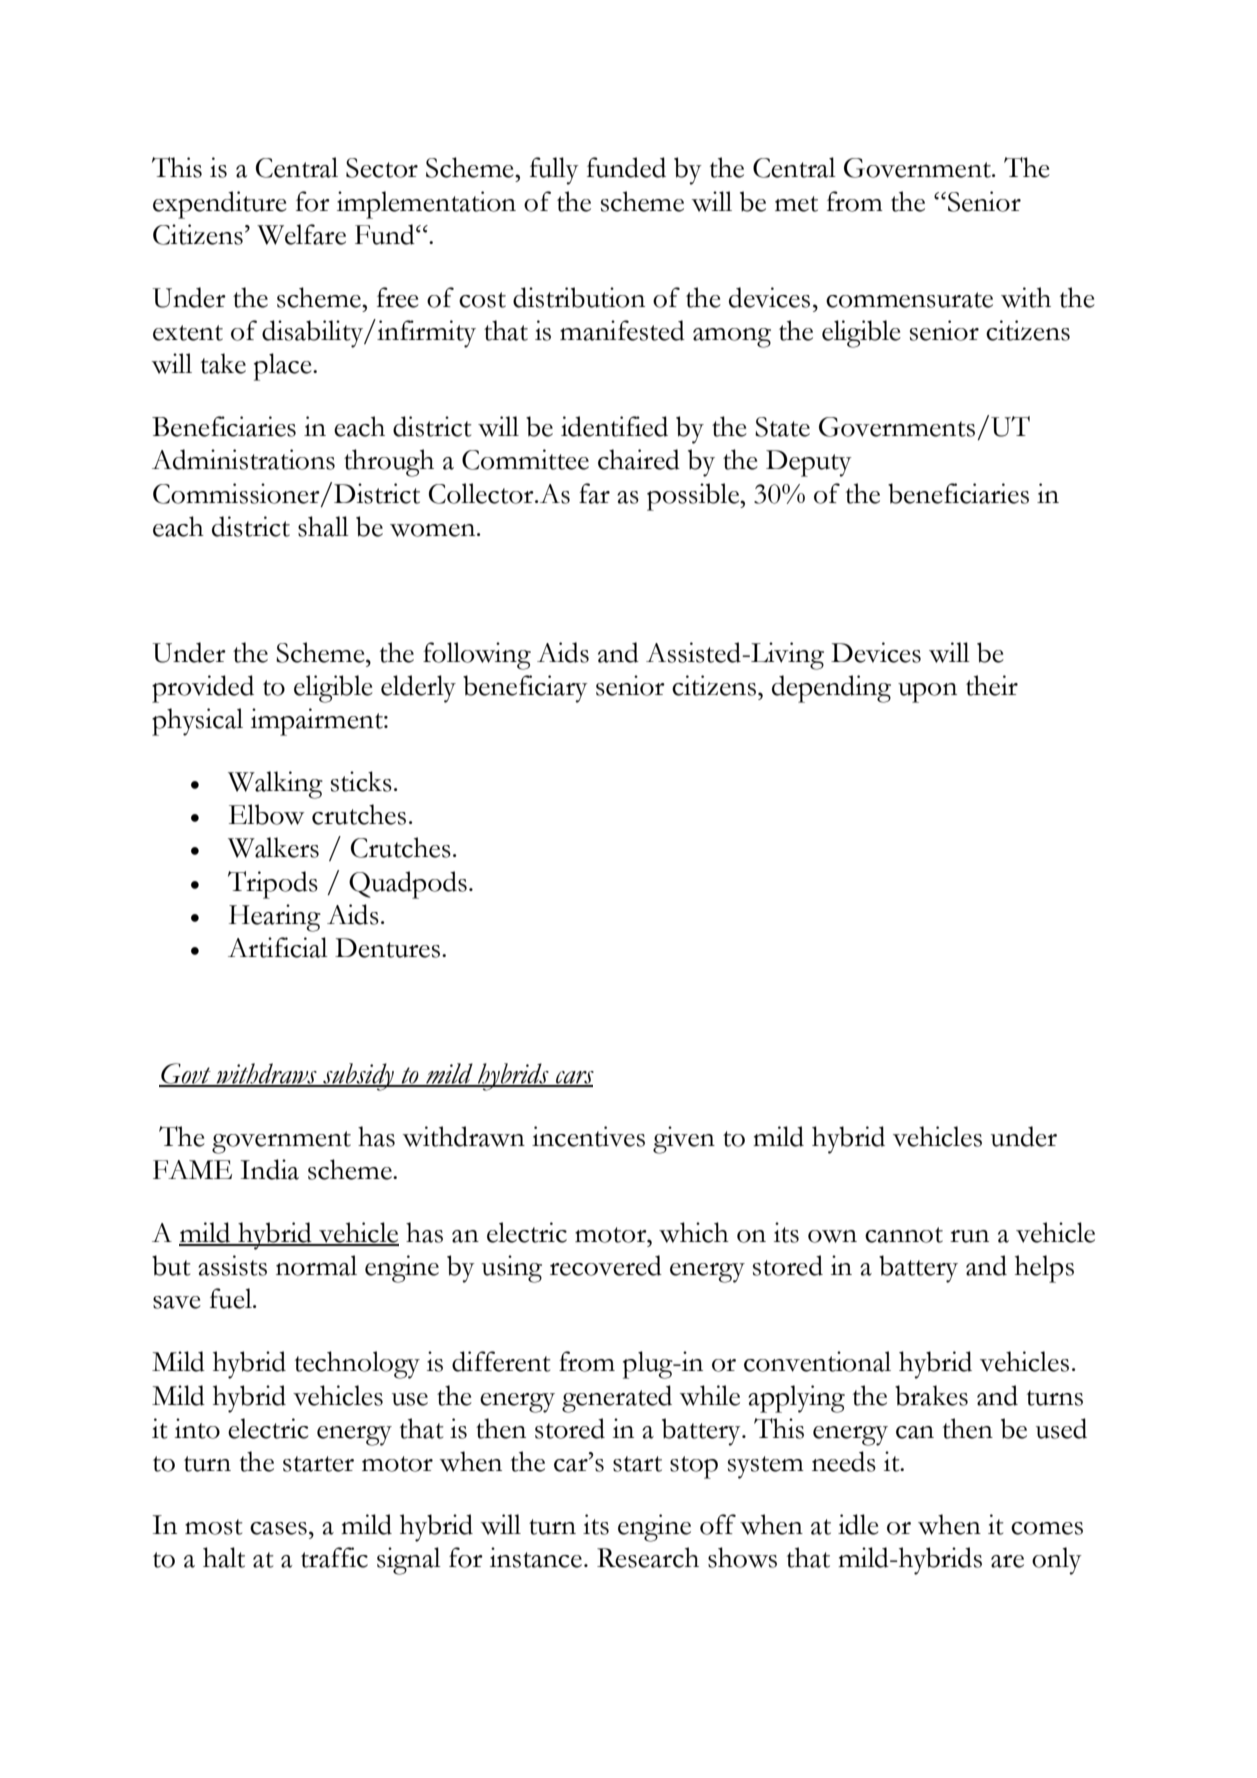  What do you see at coordinates (554, 171) in the screenshot?
I see `fully` at bounding box center [554, 171].
